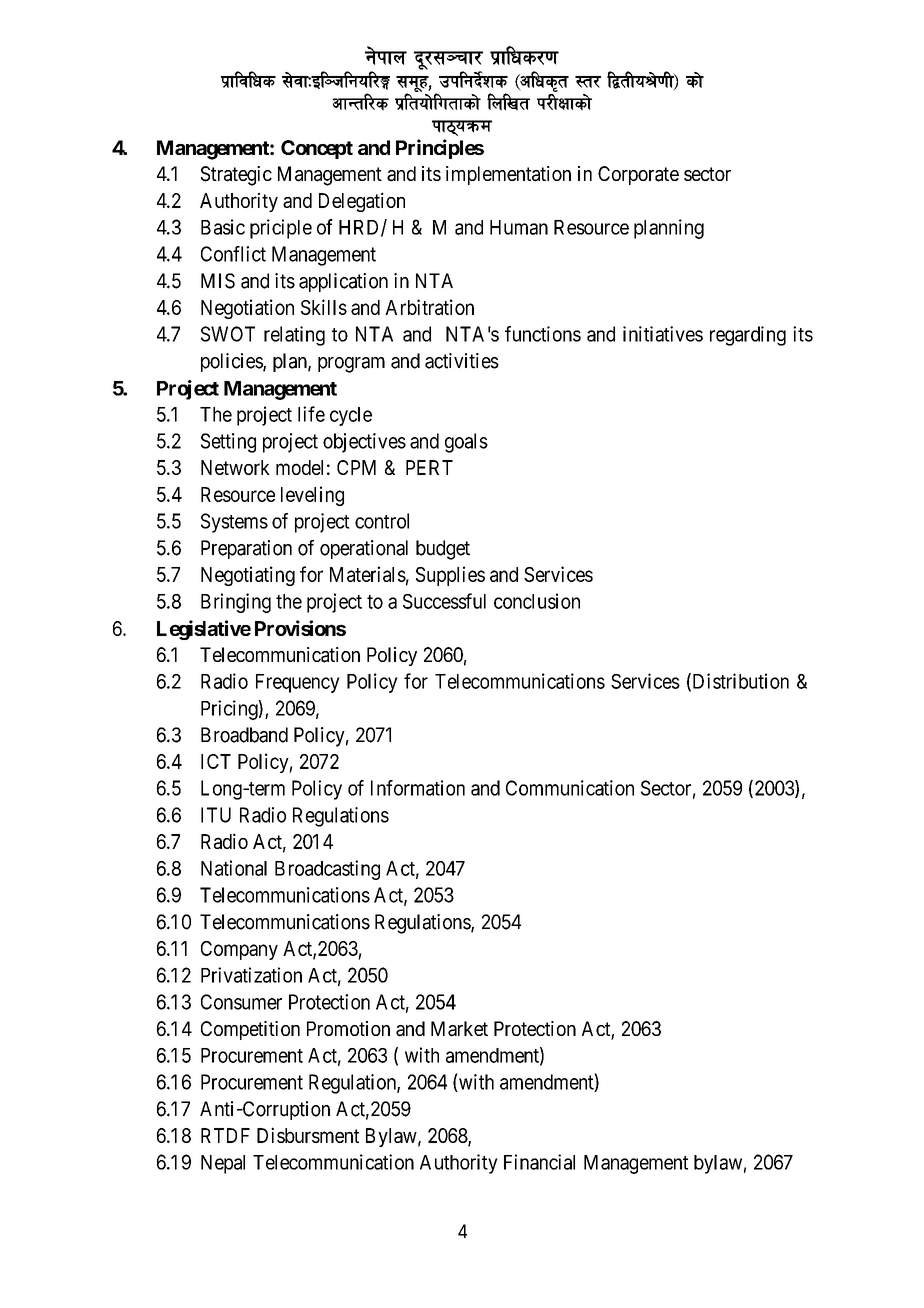 The width and height of the screenshot is (924, 1308). I want to click on Strategic, so click(236, 176).
